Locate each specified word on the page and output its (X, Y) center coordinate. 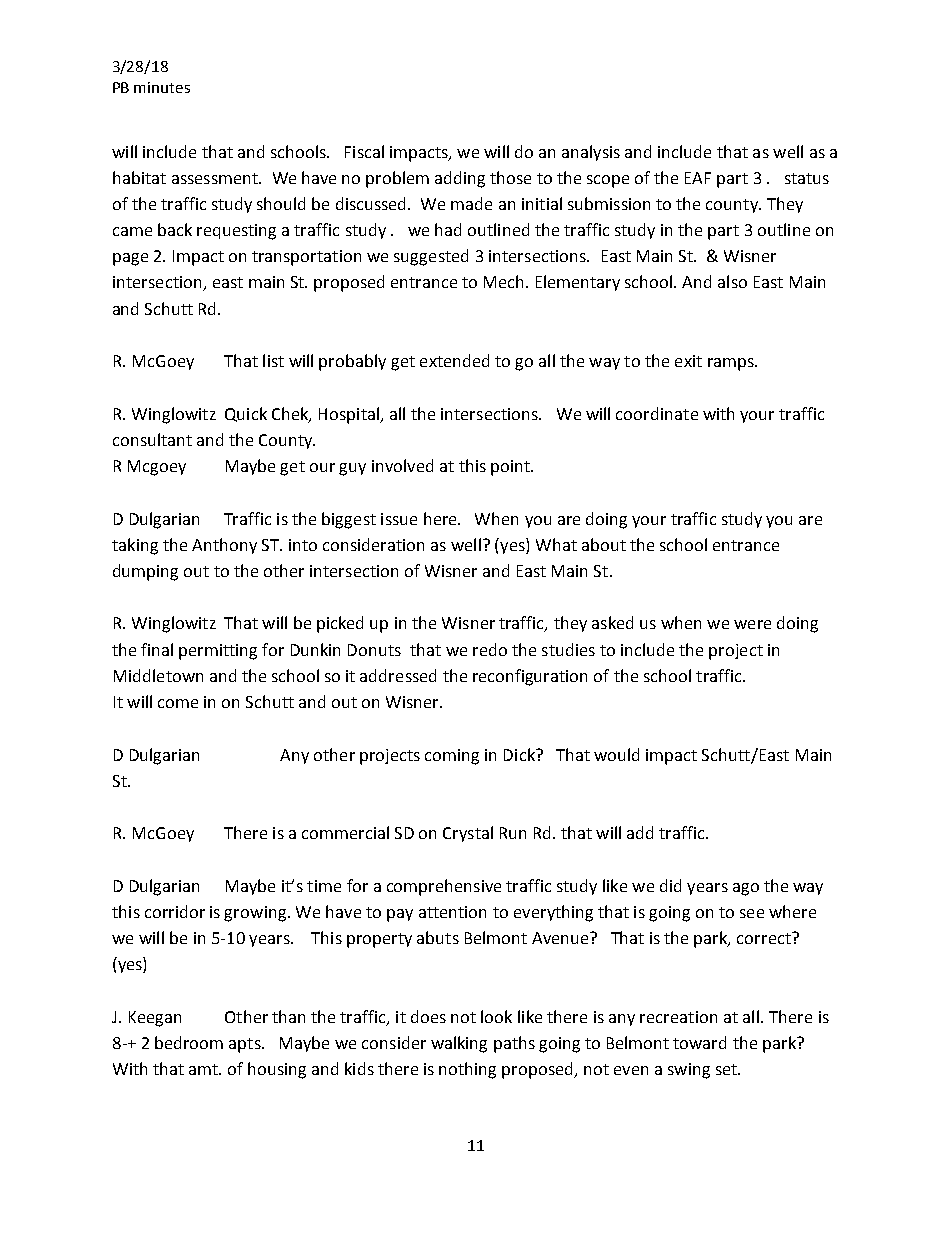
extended (454, 360)
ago (746, 889)
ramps (732, 364)
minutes (162, 87)
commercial (345, 832)
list (273, 360)
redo (490, 649)
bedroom (189, 1042)
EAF (698, 178)
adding (460, 179)
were (752, 624)
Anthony (224, 546)
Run (513, 833)
